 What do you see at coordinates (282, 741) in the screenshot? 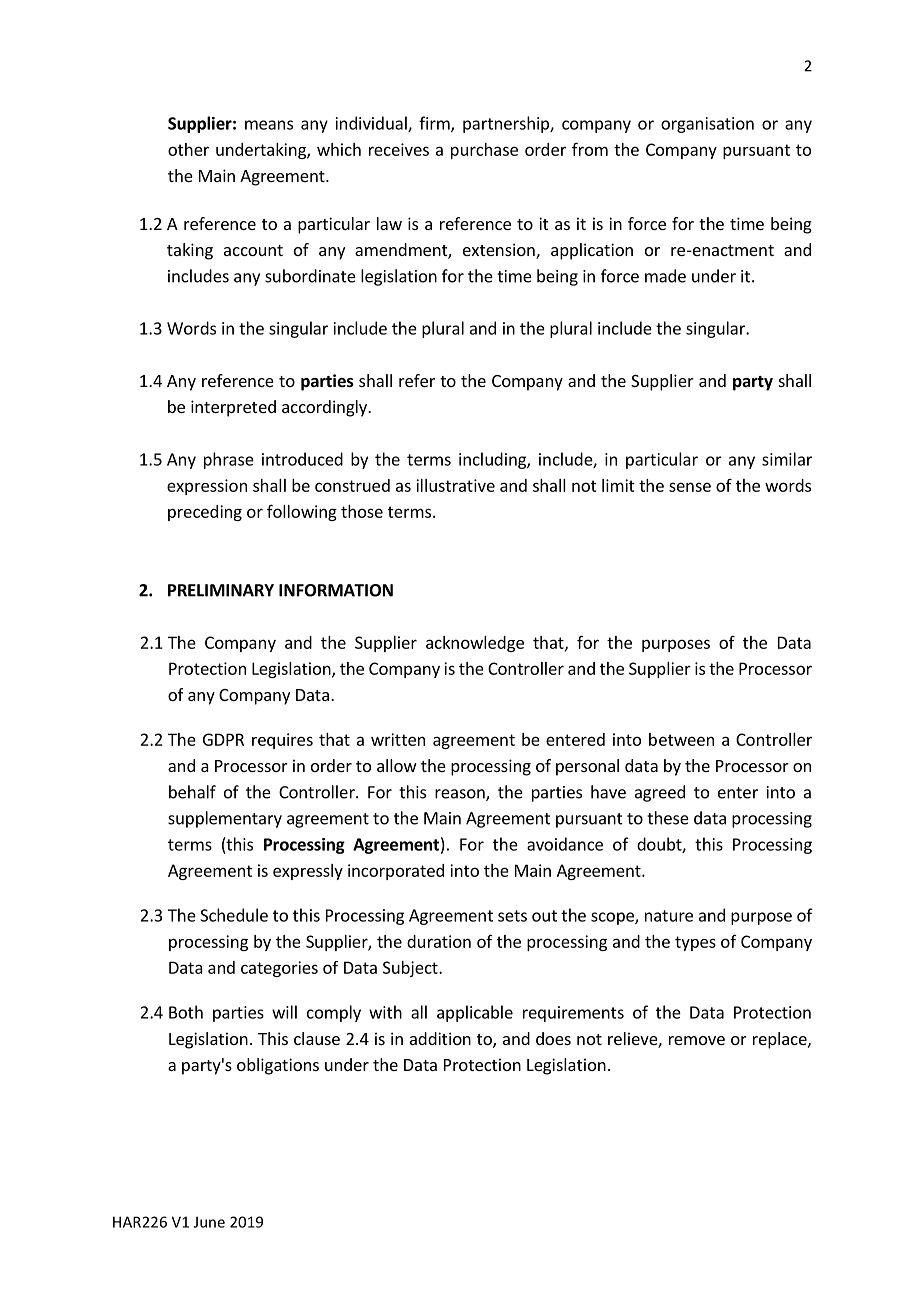
I see `requires` at bounding box center [282, 741].
